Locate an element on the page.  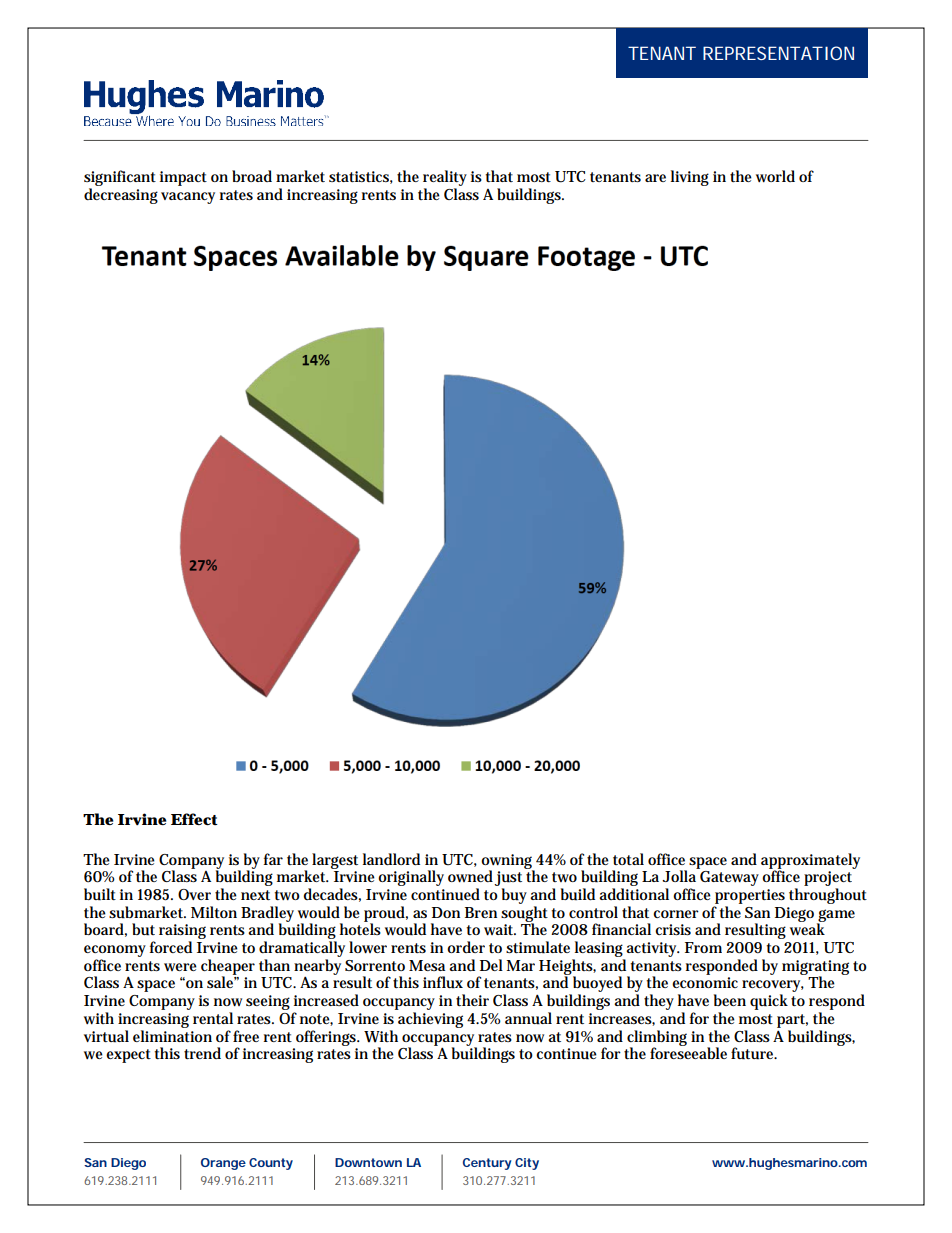
Effect is located at coordinates (194, 819).
